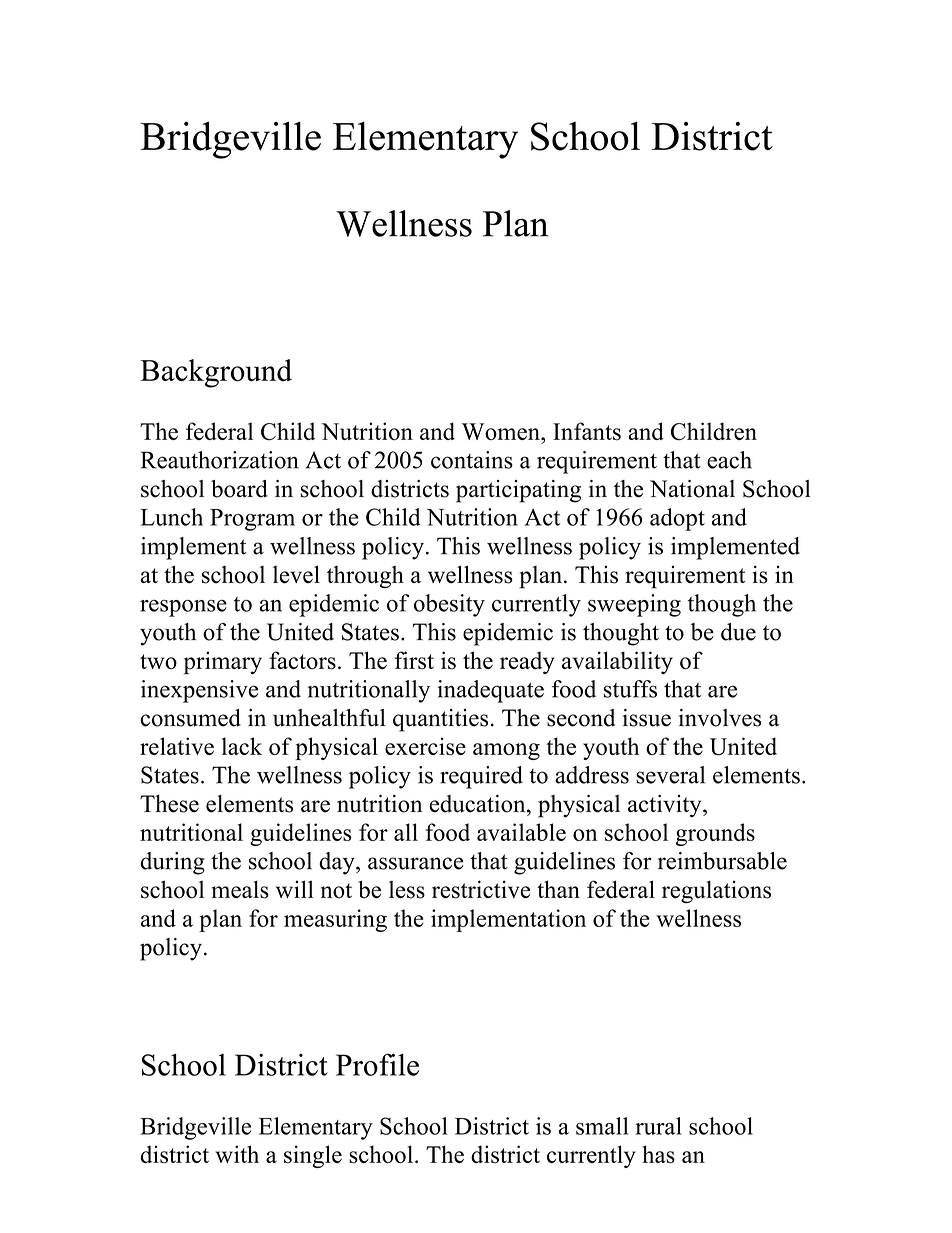 The image size is (952, 1233). I want to click on Infants, so click(587, 431).
